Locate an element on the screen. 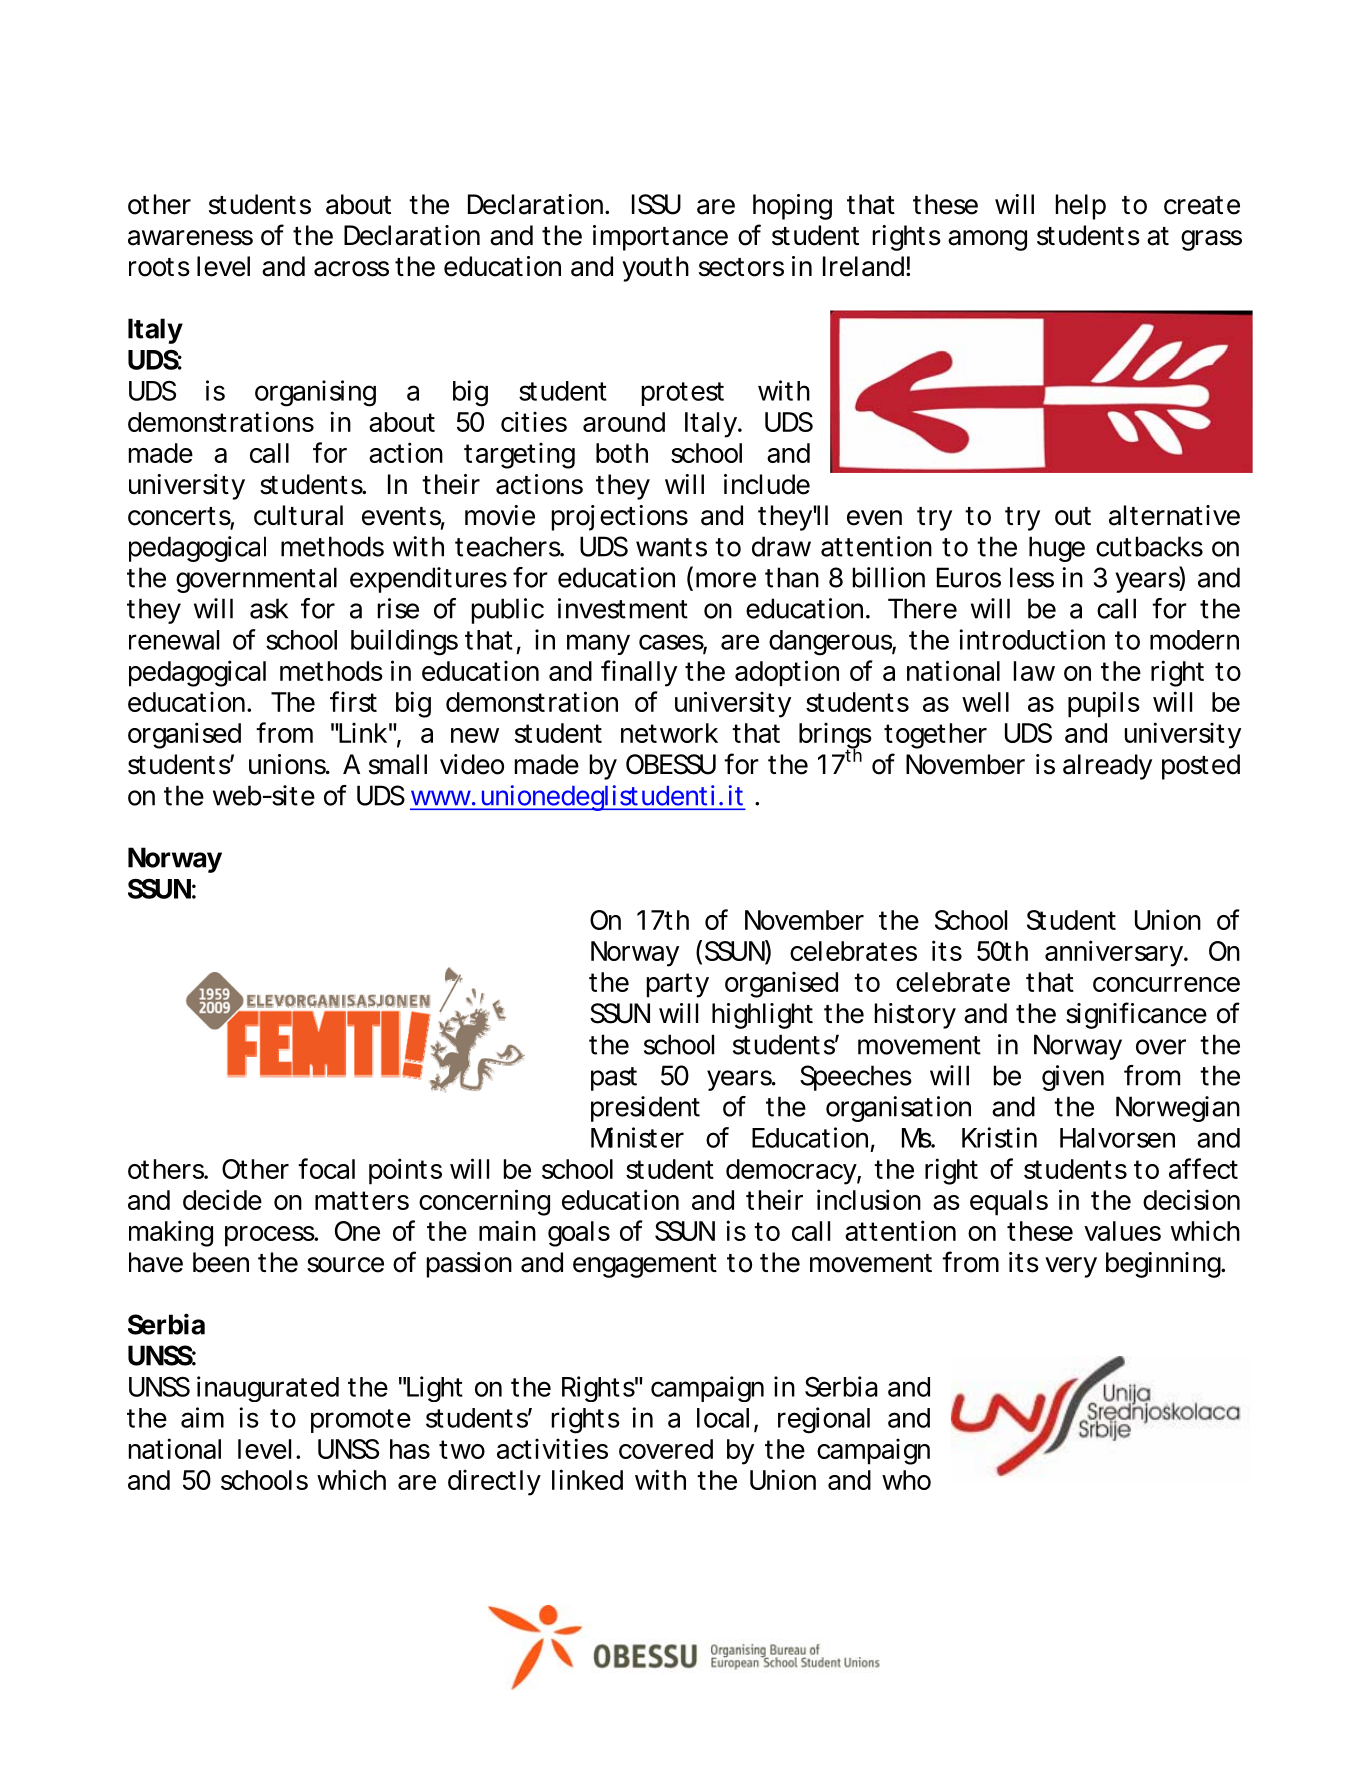  introduction is located at coordinates (1032, 639).
